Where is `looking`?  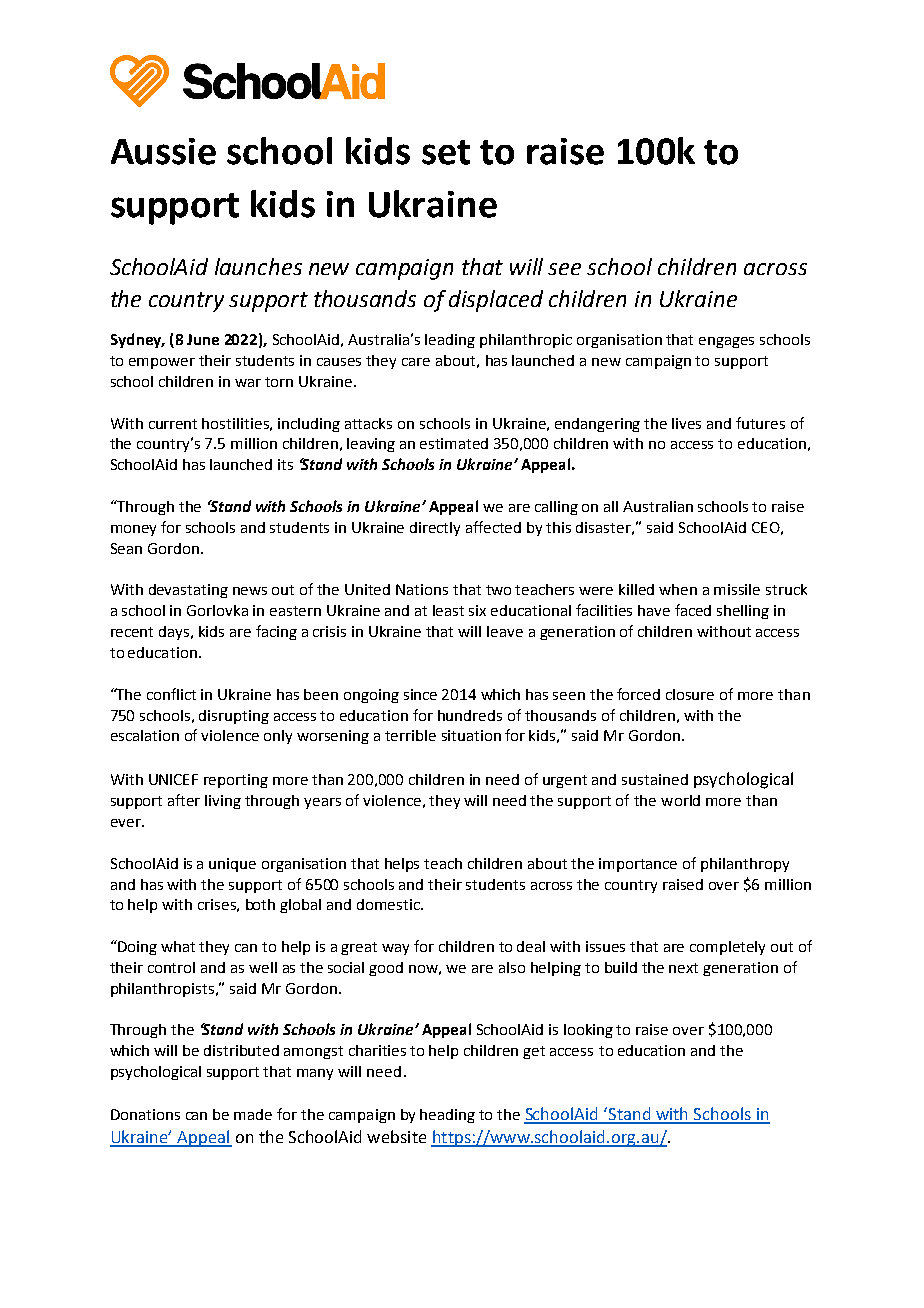
looking is located at coordinates (588, 1031).
